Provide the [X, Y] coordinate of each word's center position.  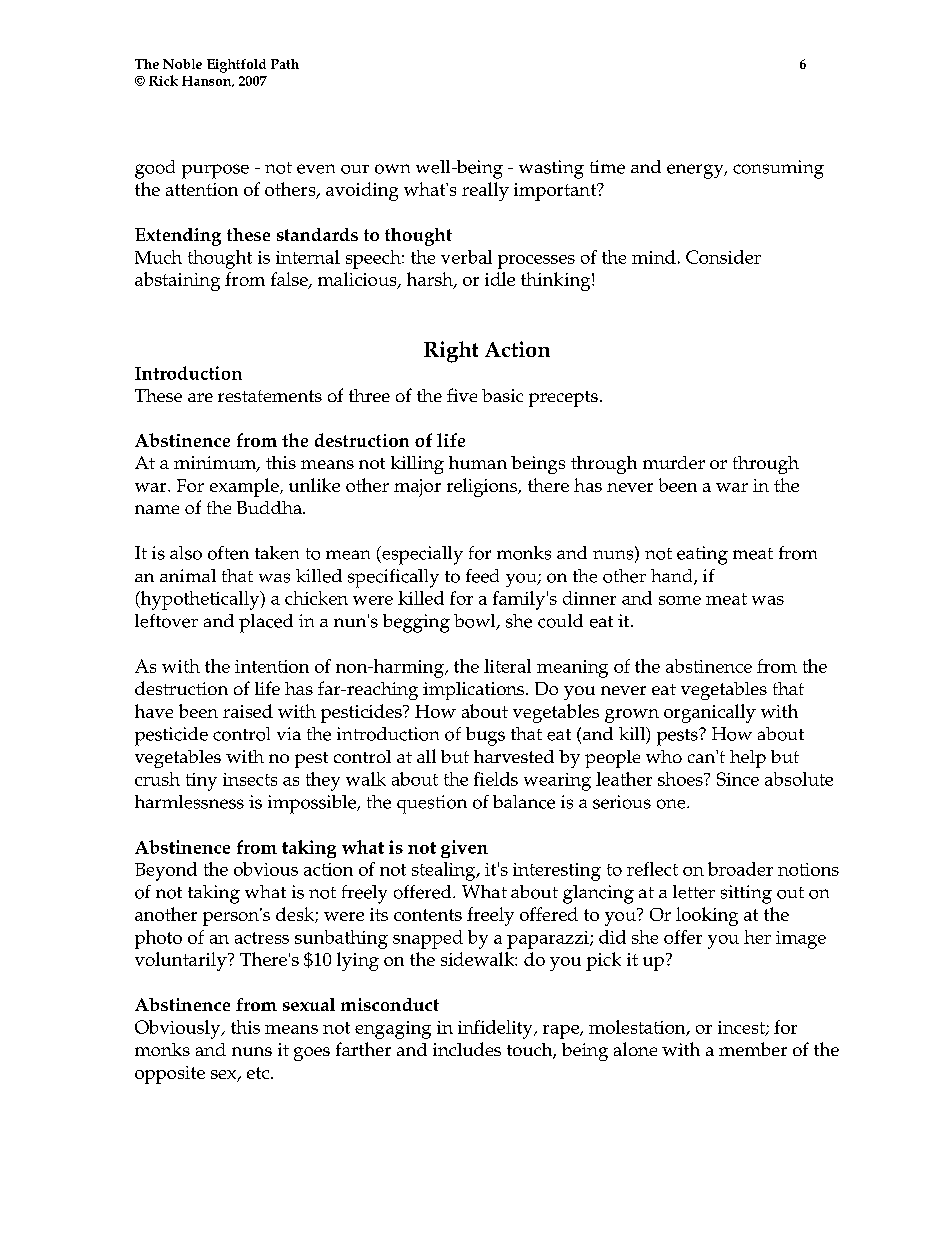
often [228, 553]
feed [482, 576]
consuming [778, 169]
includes [467, 1049]
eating [702, 555]
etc [258, 1073]
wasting [551, 169]
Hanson [208, 81]
